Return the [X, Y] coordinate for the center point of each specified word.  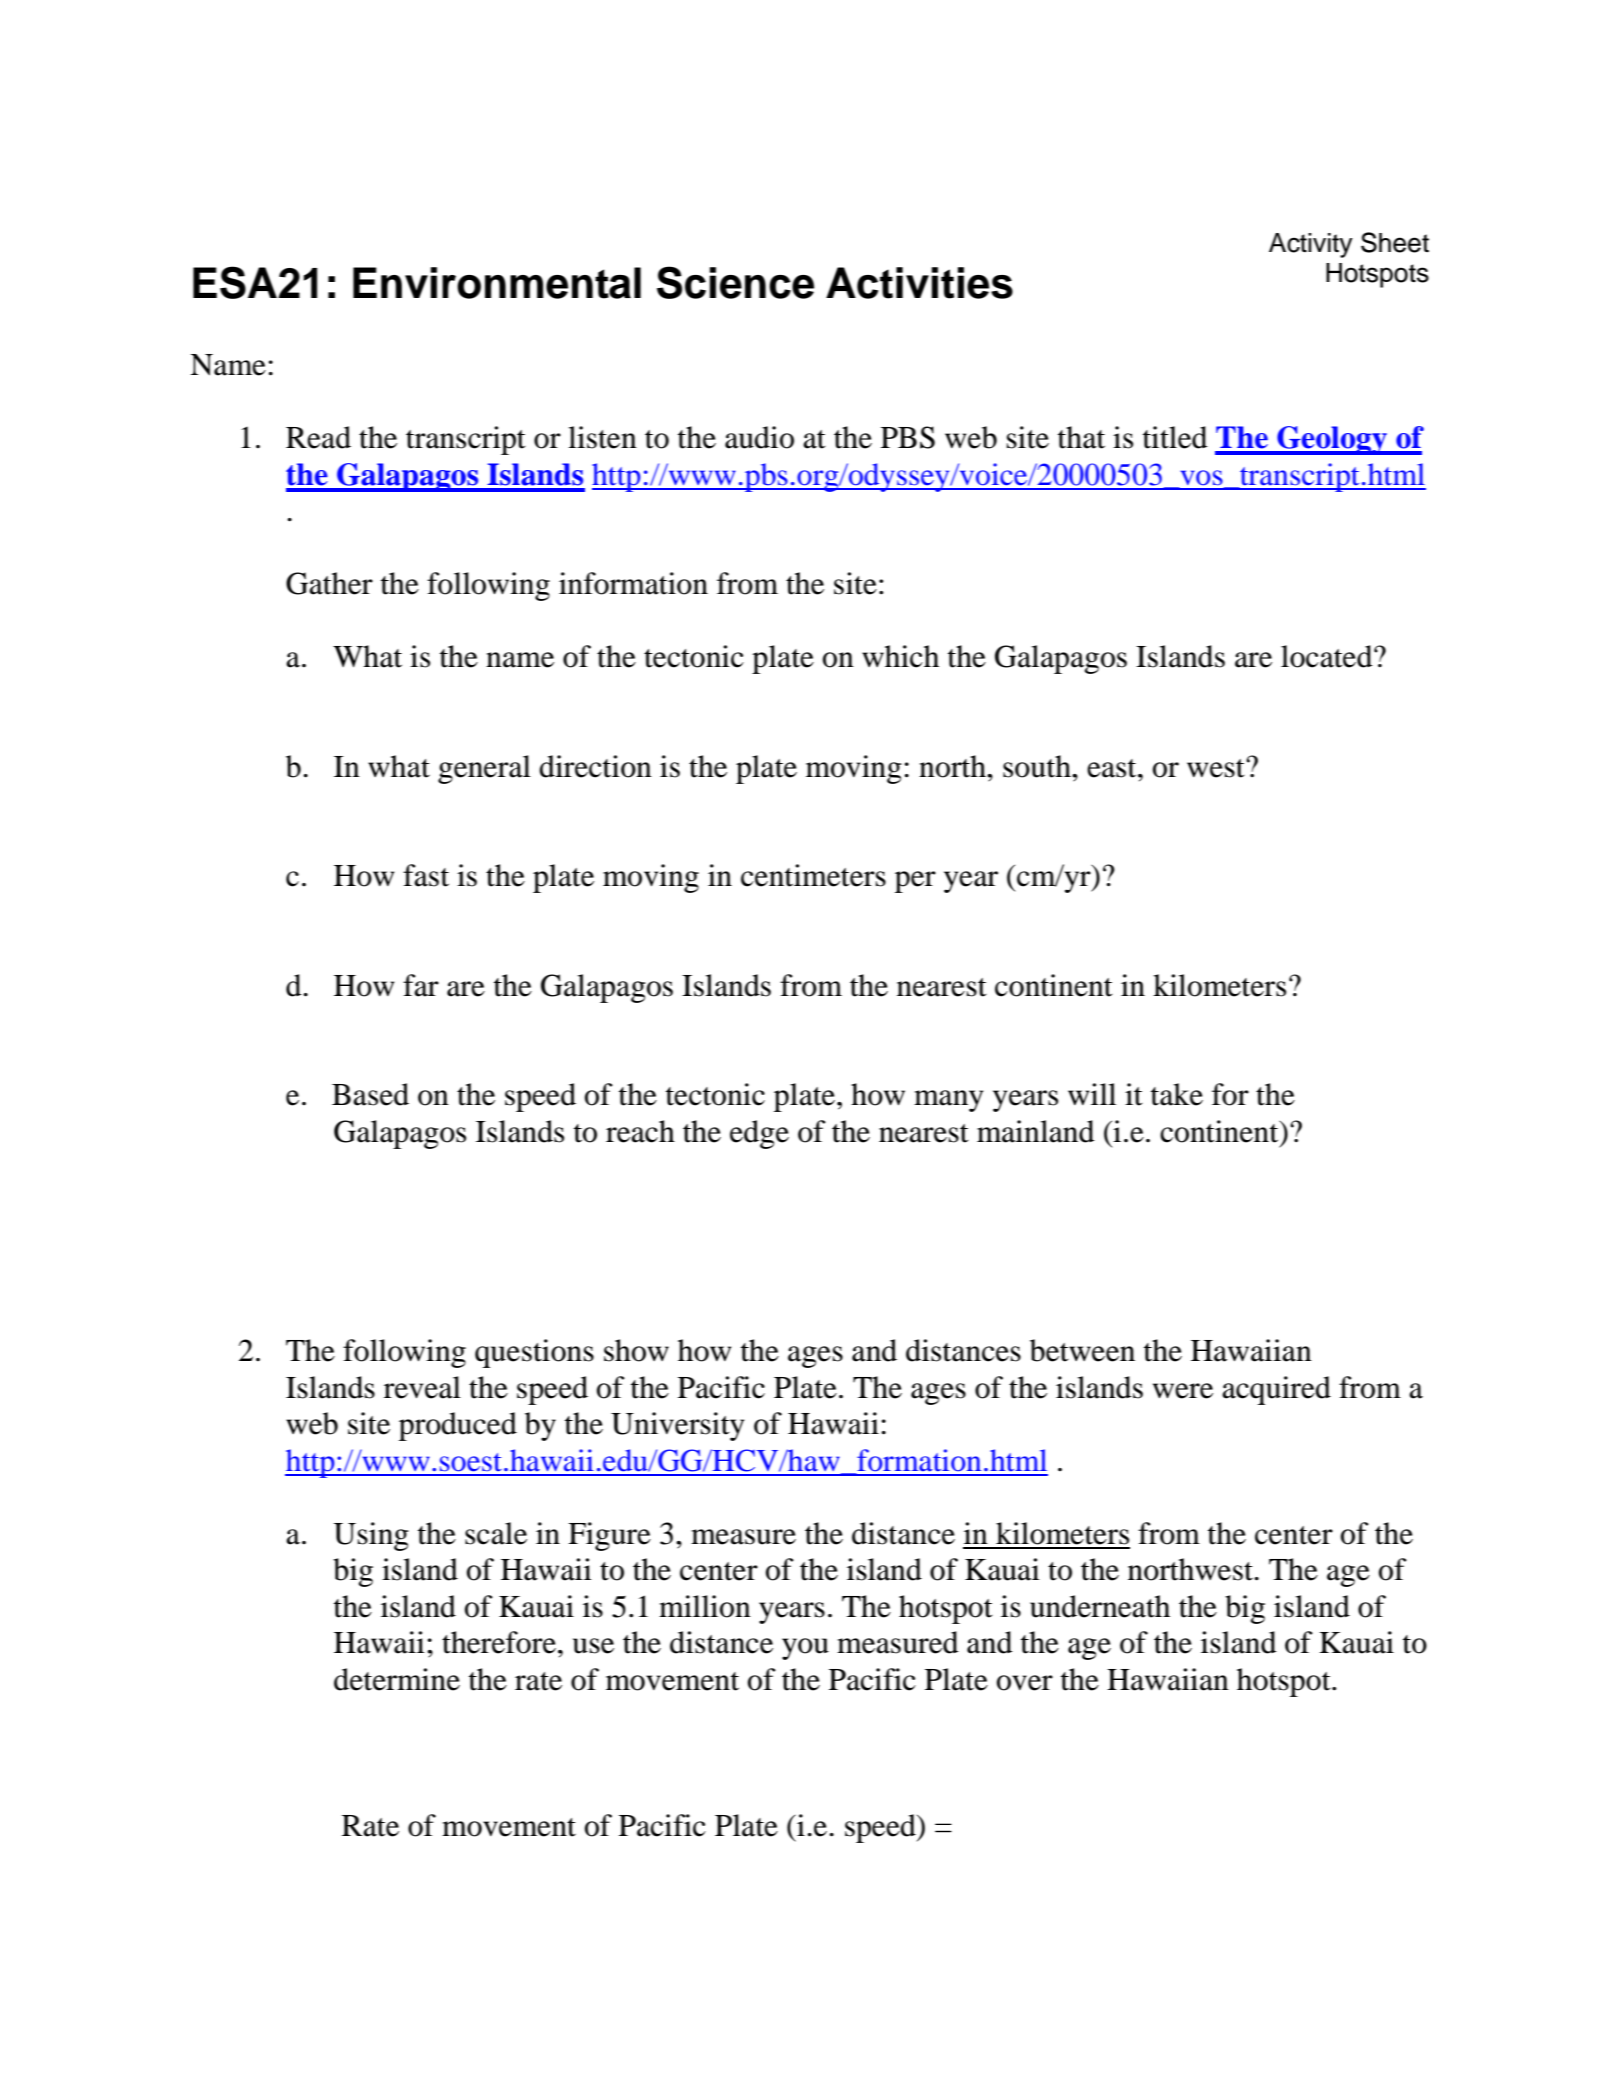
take [1177, 1094]
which [900, 656]
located [1328, 656]
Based [370, 1094]
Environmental [497, 283]
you [805, 1649]
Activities [919, 283]
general [484, 769]
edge [759, 1134]
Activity [1311, 245]
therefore [499, 1642]
